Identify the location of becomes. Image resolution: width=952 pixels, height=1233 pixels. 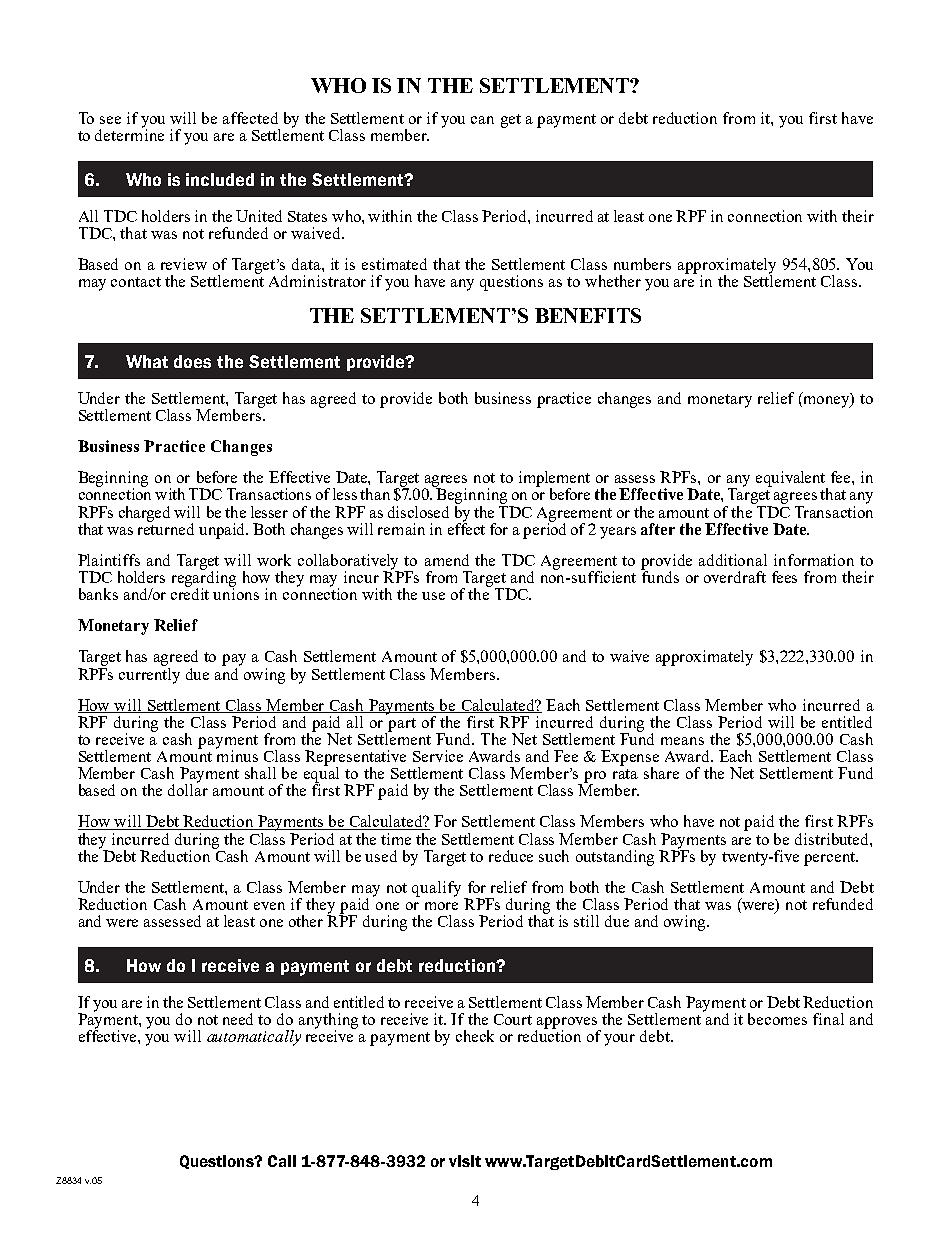
(777, 1019).
